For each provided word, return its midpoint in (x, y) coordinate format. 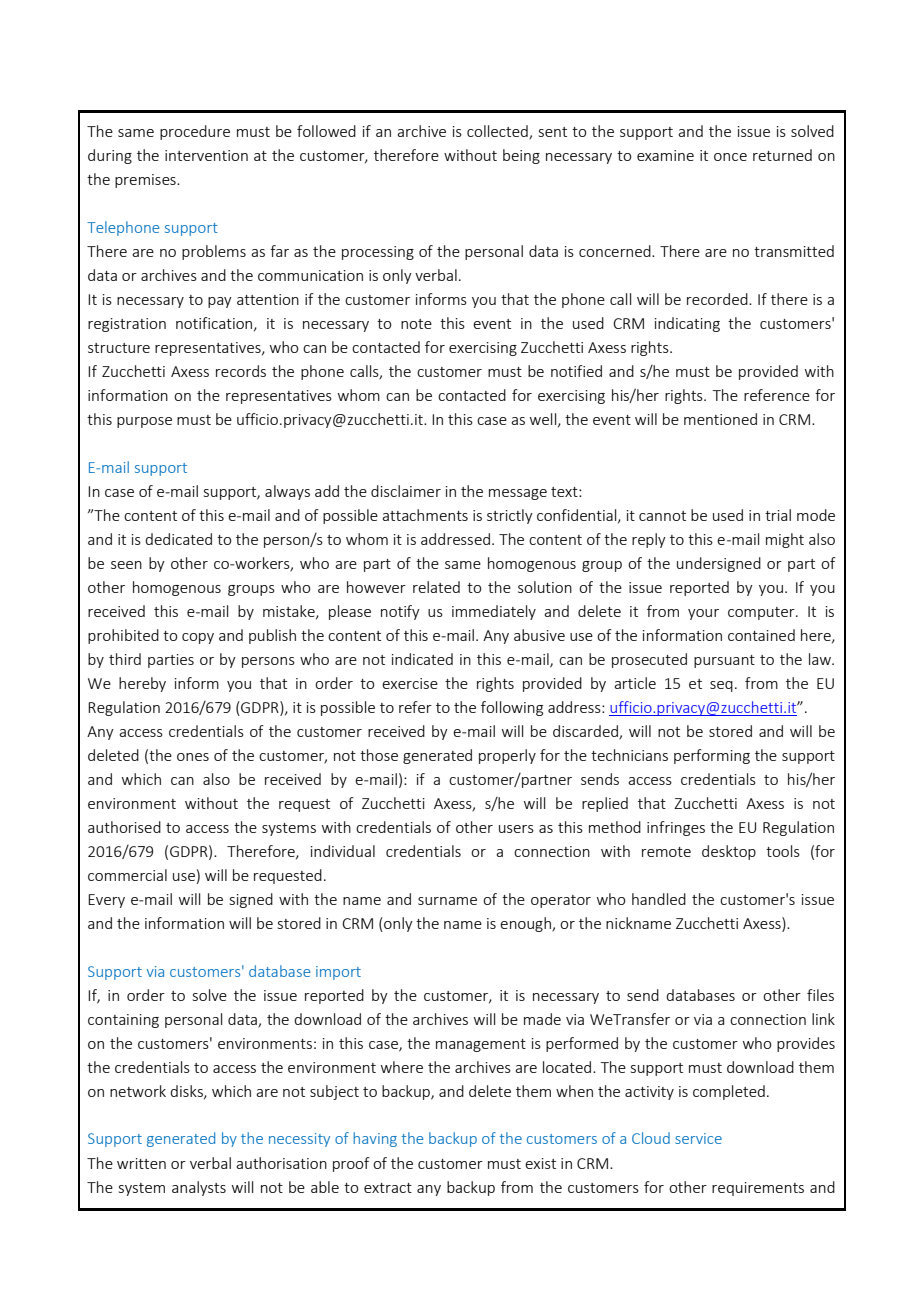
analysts (199, 1188)
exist (540, 1163)
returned (782, 155)
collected (498, 132)
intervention (206, 155)
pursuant (724, 661)
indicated (422, 659)
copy (198, 638)
